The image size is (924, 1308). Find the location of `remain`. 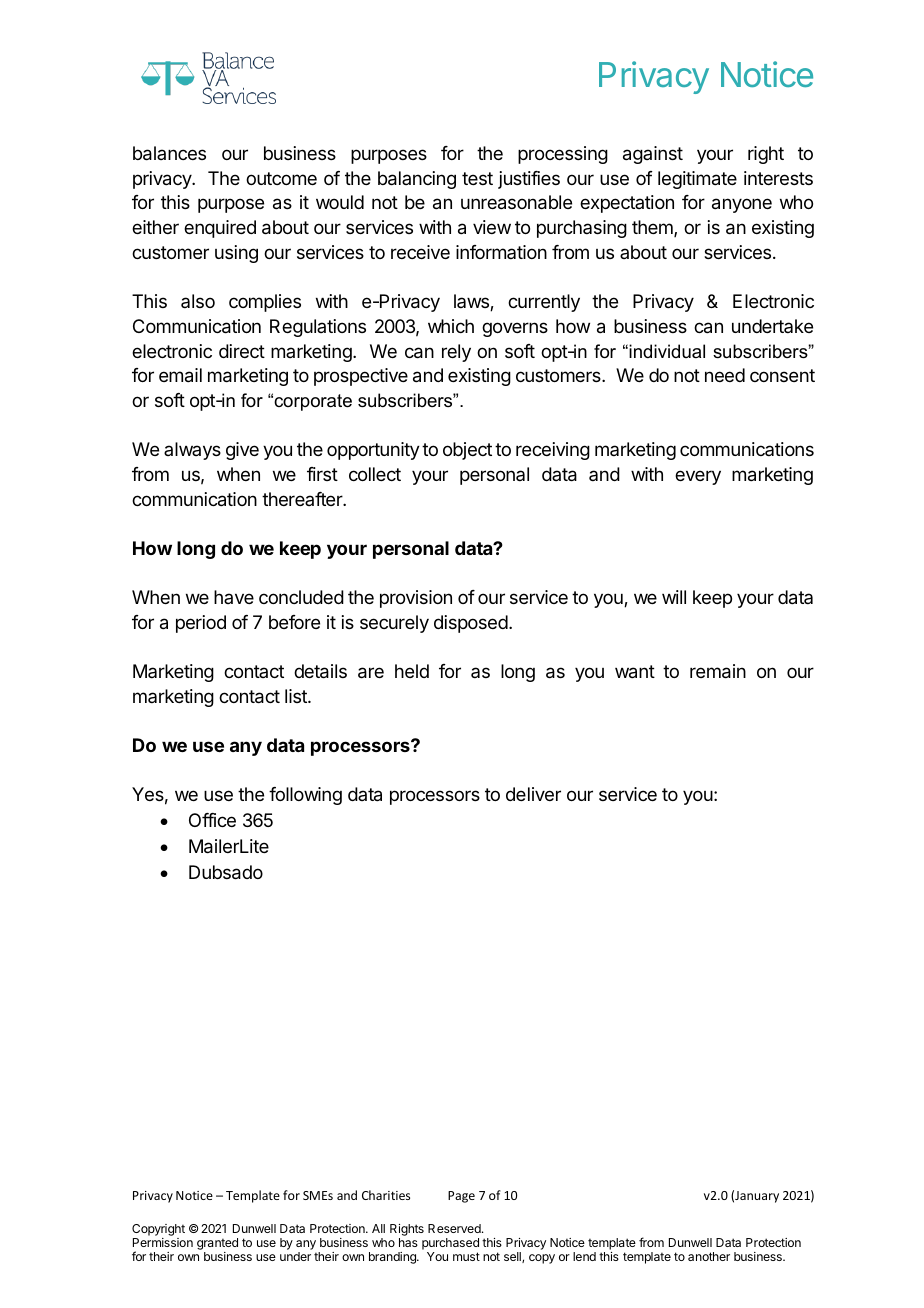

remain is located at coordinates (718, 671).
